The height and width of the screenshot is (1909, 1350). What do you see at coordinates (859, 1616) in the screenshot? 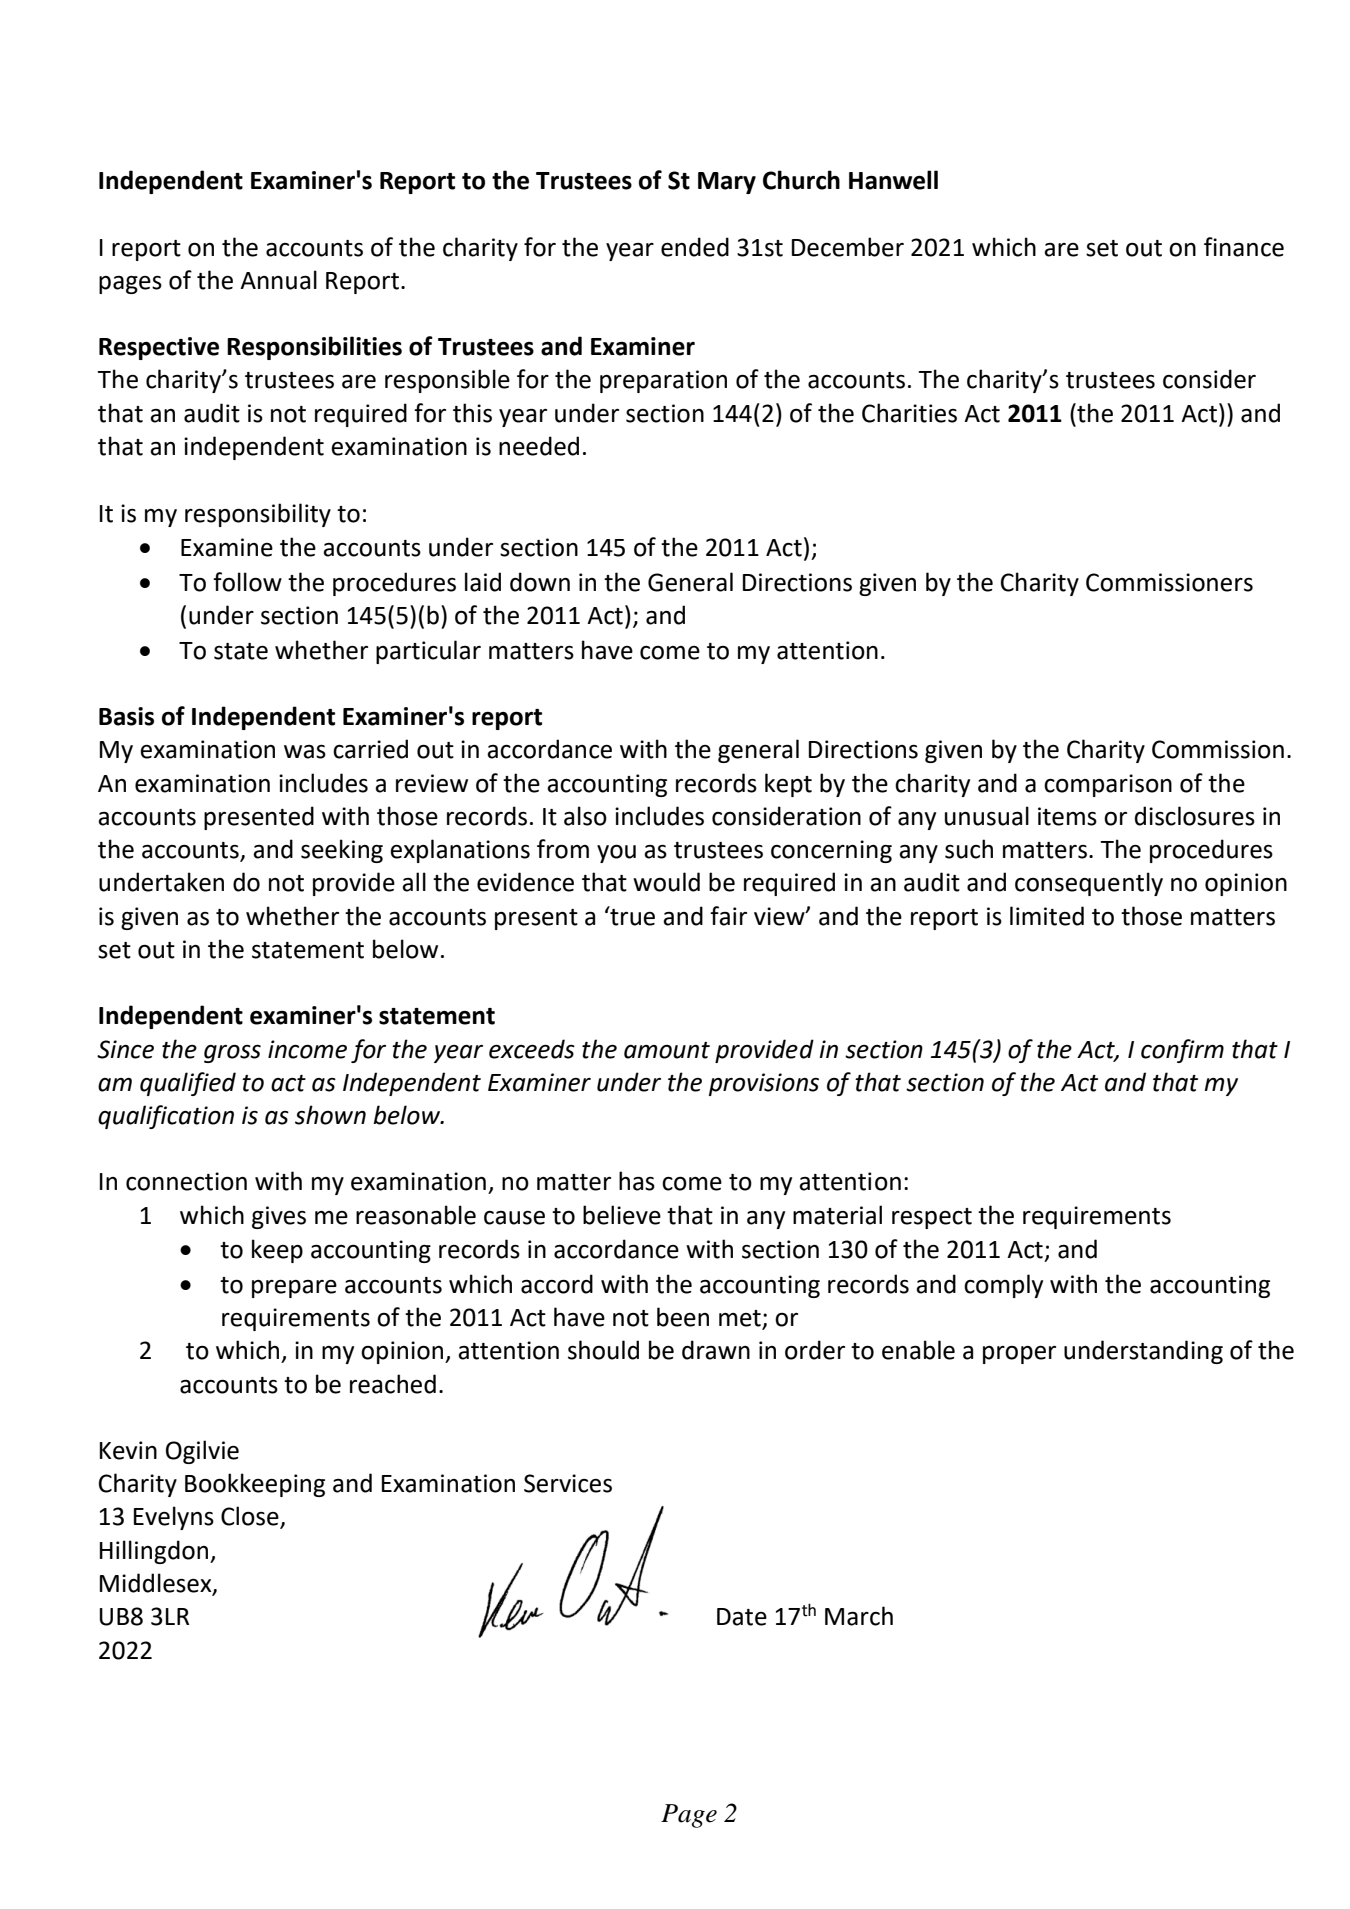
I see `March` at bounding box center [859, 1616].
